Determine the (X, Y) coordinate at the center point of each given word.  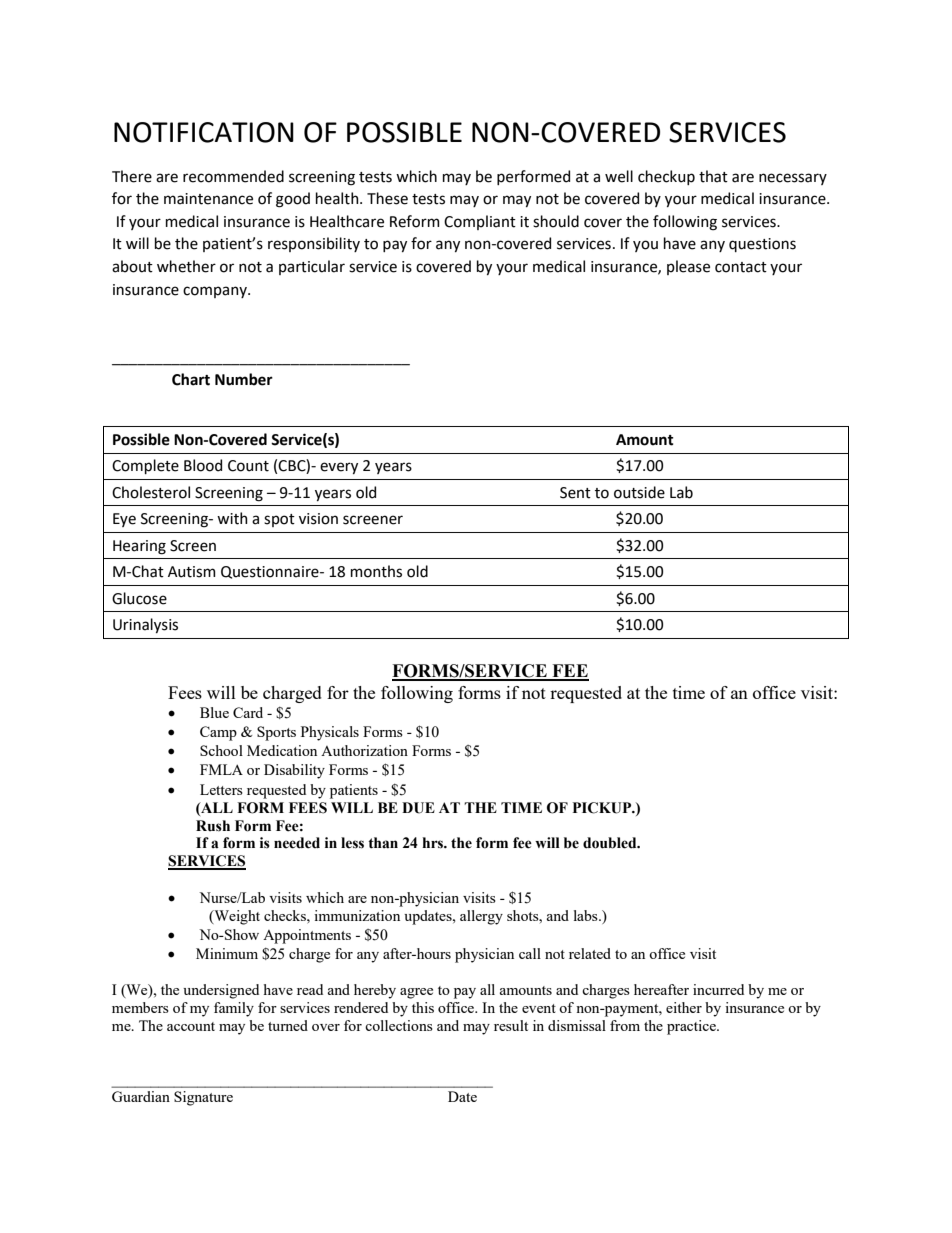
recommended (233, 176)
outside (639, 492)
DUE (418, 808)
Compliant (480, 222)
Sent (575, 493)
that (713, 176)
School (221, 750)
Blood (203, 465)
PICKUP (603, 808)
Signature (203, 1098)
